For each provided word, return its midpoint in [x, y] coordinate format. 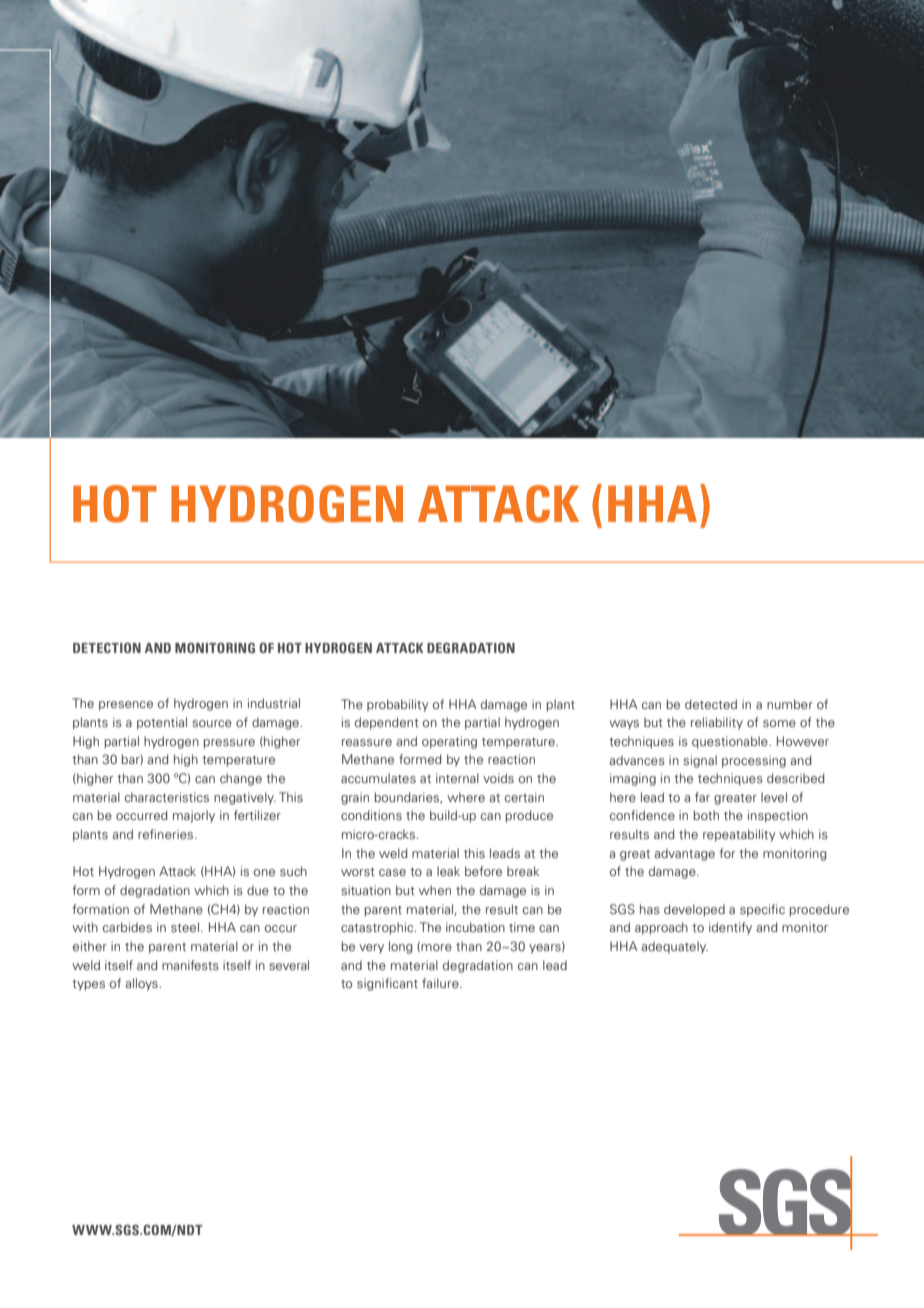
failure [441, 983]
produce [529, 816]
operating [449, 742]
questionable [731, 742]
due [258, 890]
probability [397, 705]
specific [762, 910]
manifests [190, 965]
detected [711, 704]
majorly [194, 816]
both [706, 815]
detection [107, 648]
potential [162, 723]
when [435, 890]
